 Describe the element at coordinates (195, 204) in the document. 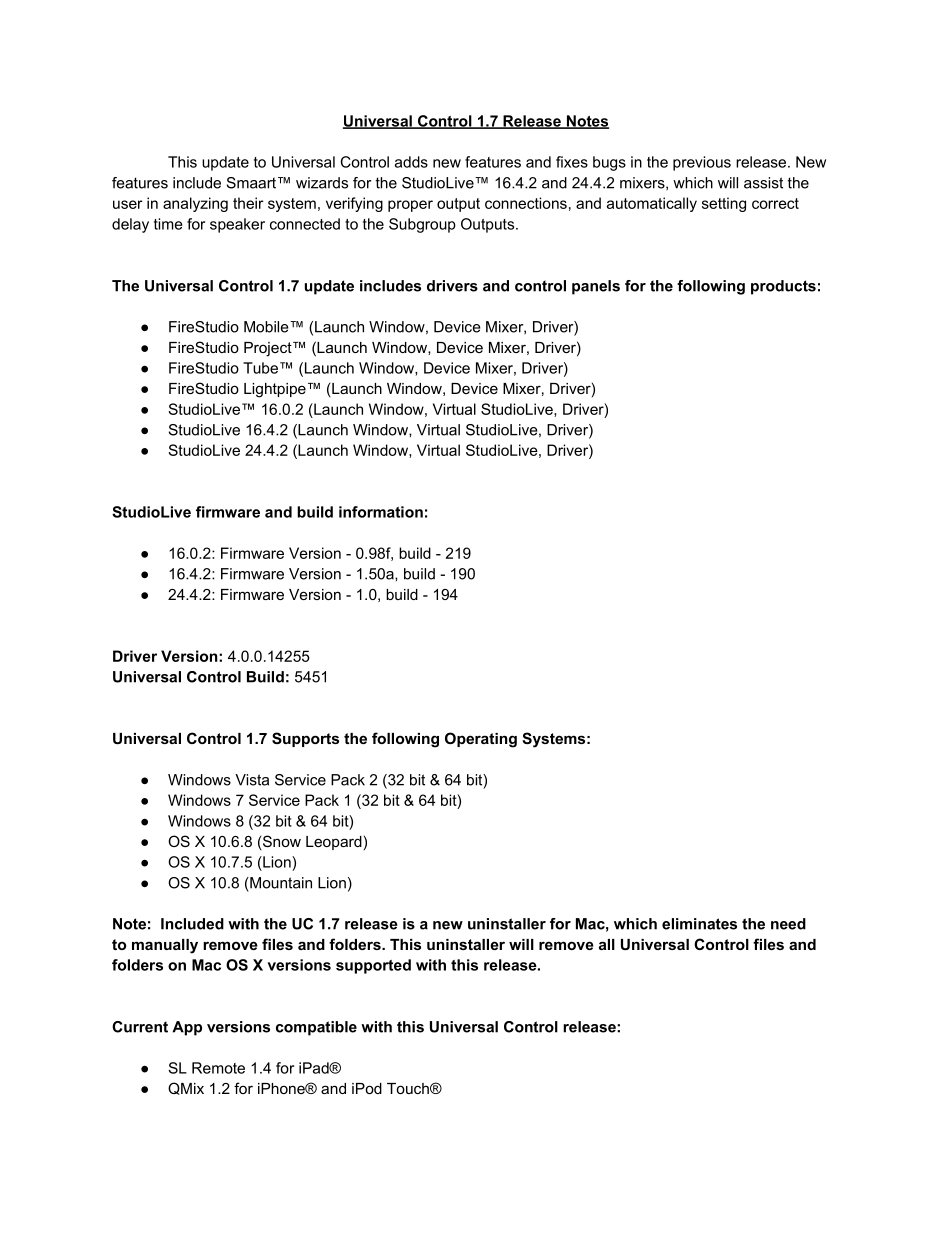

I see `analyzing` at that location.
